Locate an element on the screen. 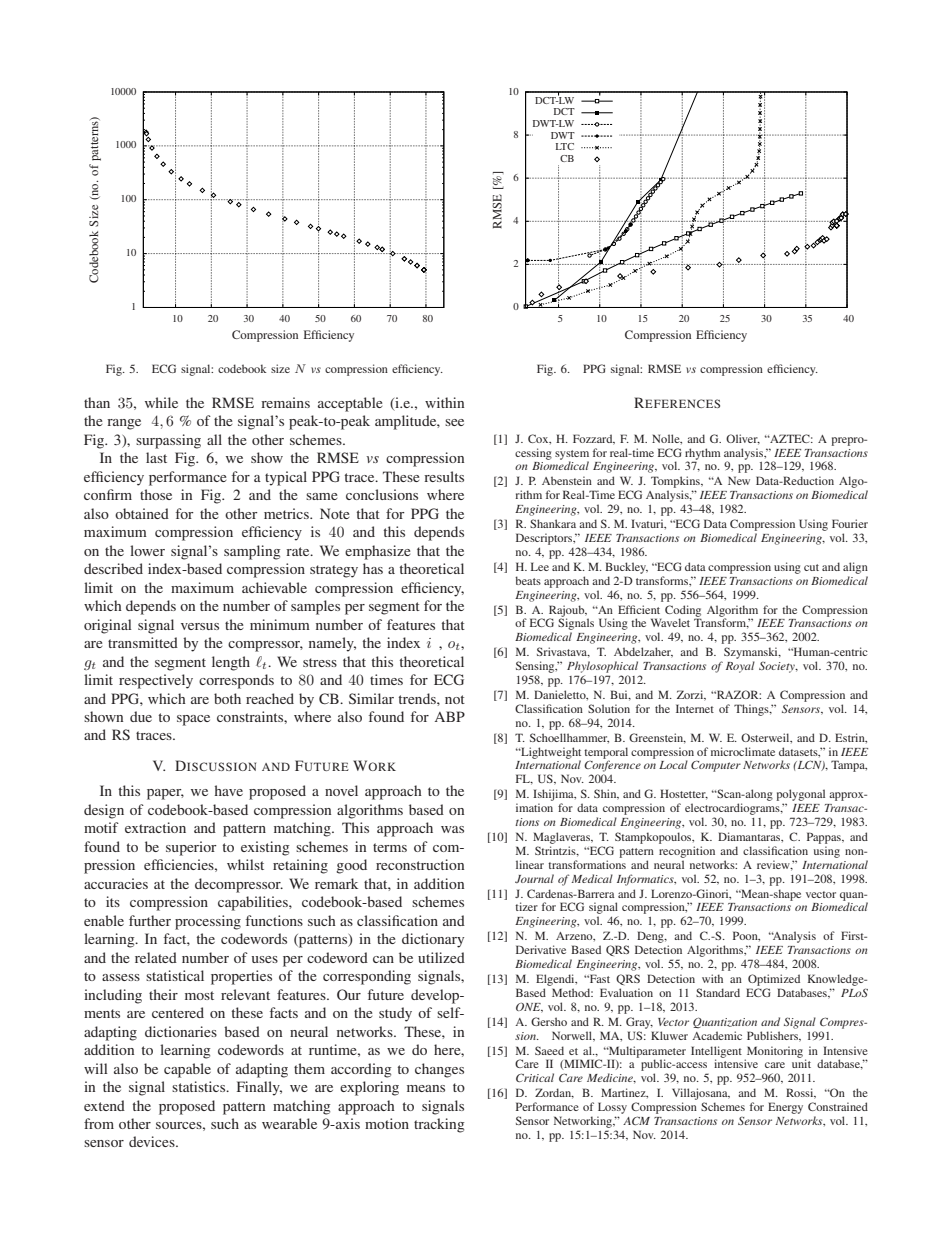 The width and height of the screenshot is (952, 1233). New is located at coordinates (739, 480).
